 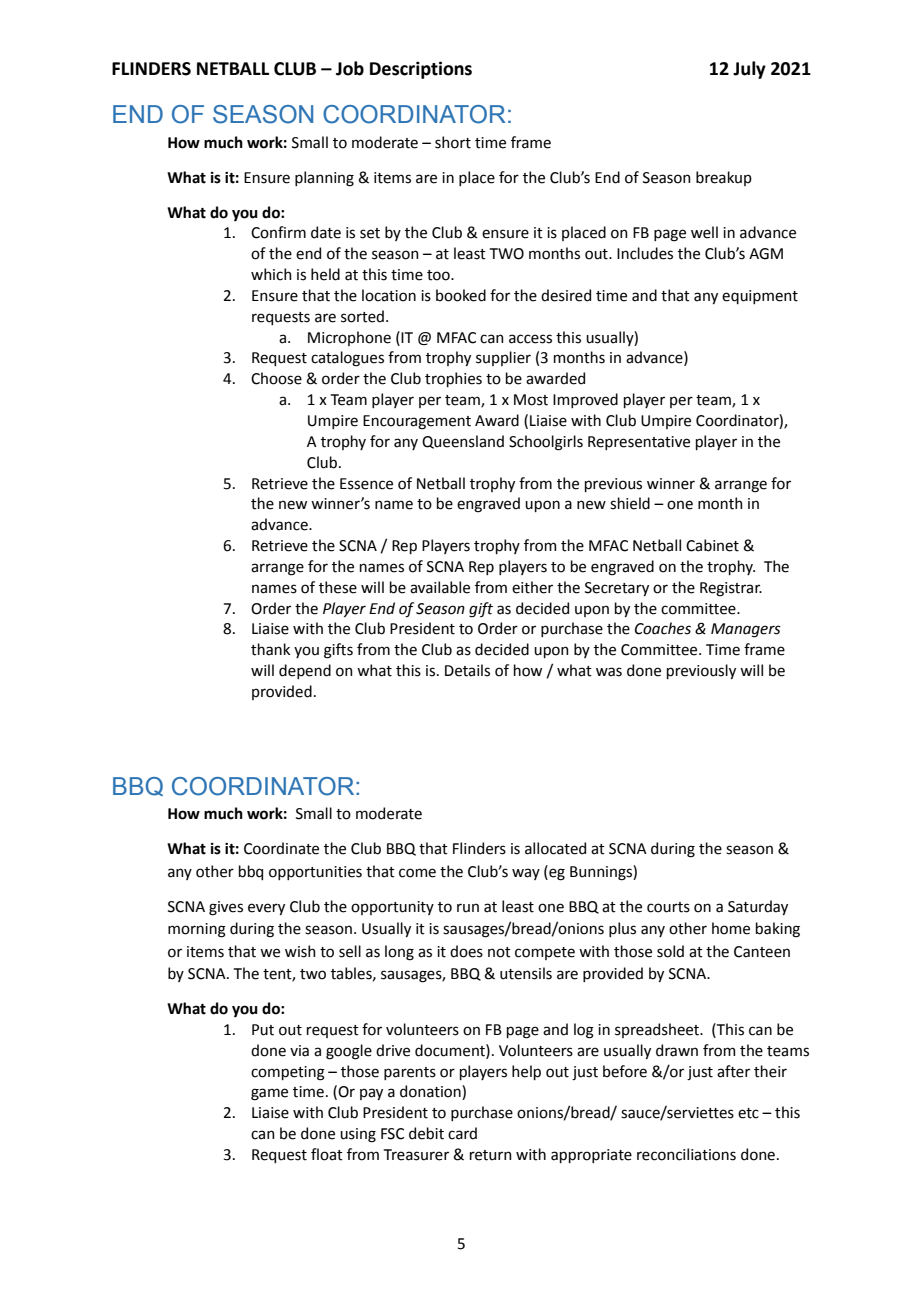 I want to click on every, so click(x=266, y=909).
